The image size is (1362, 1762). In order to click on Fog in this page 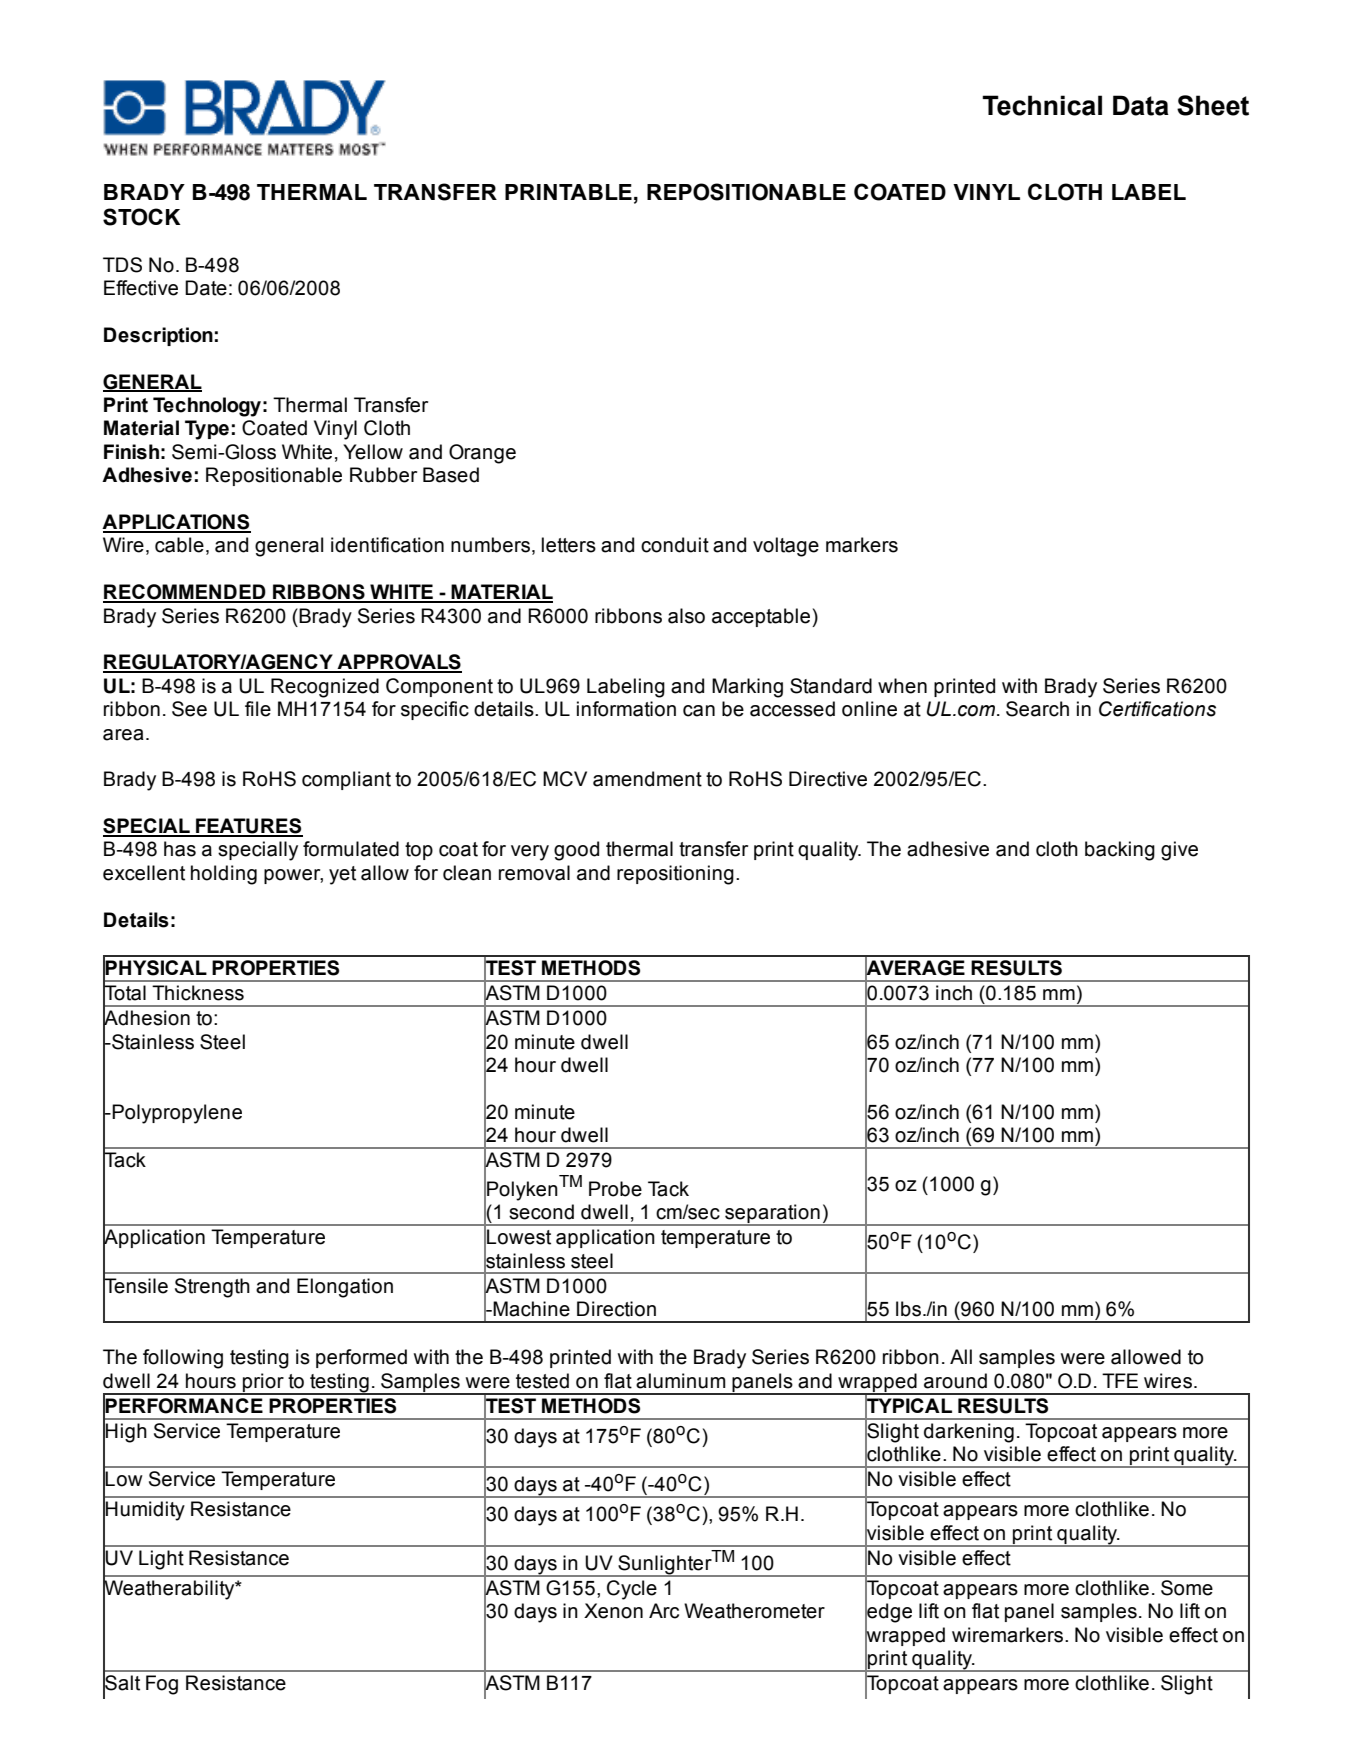, I will do `click(162, 1685)`.
